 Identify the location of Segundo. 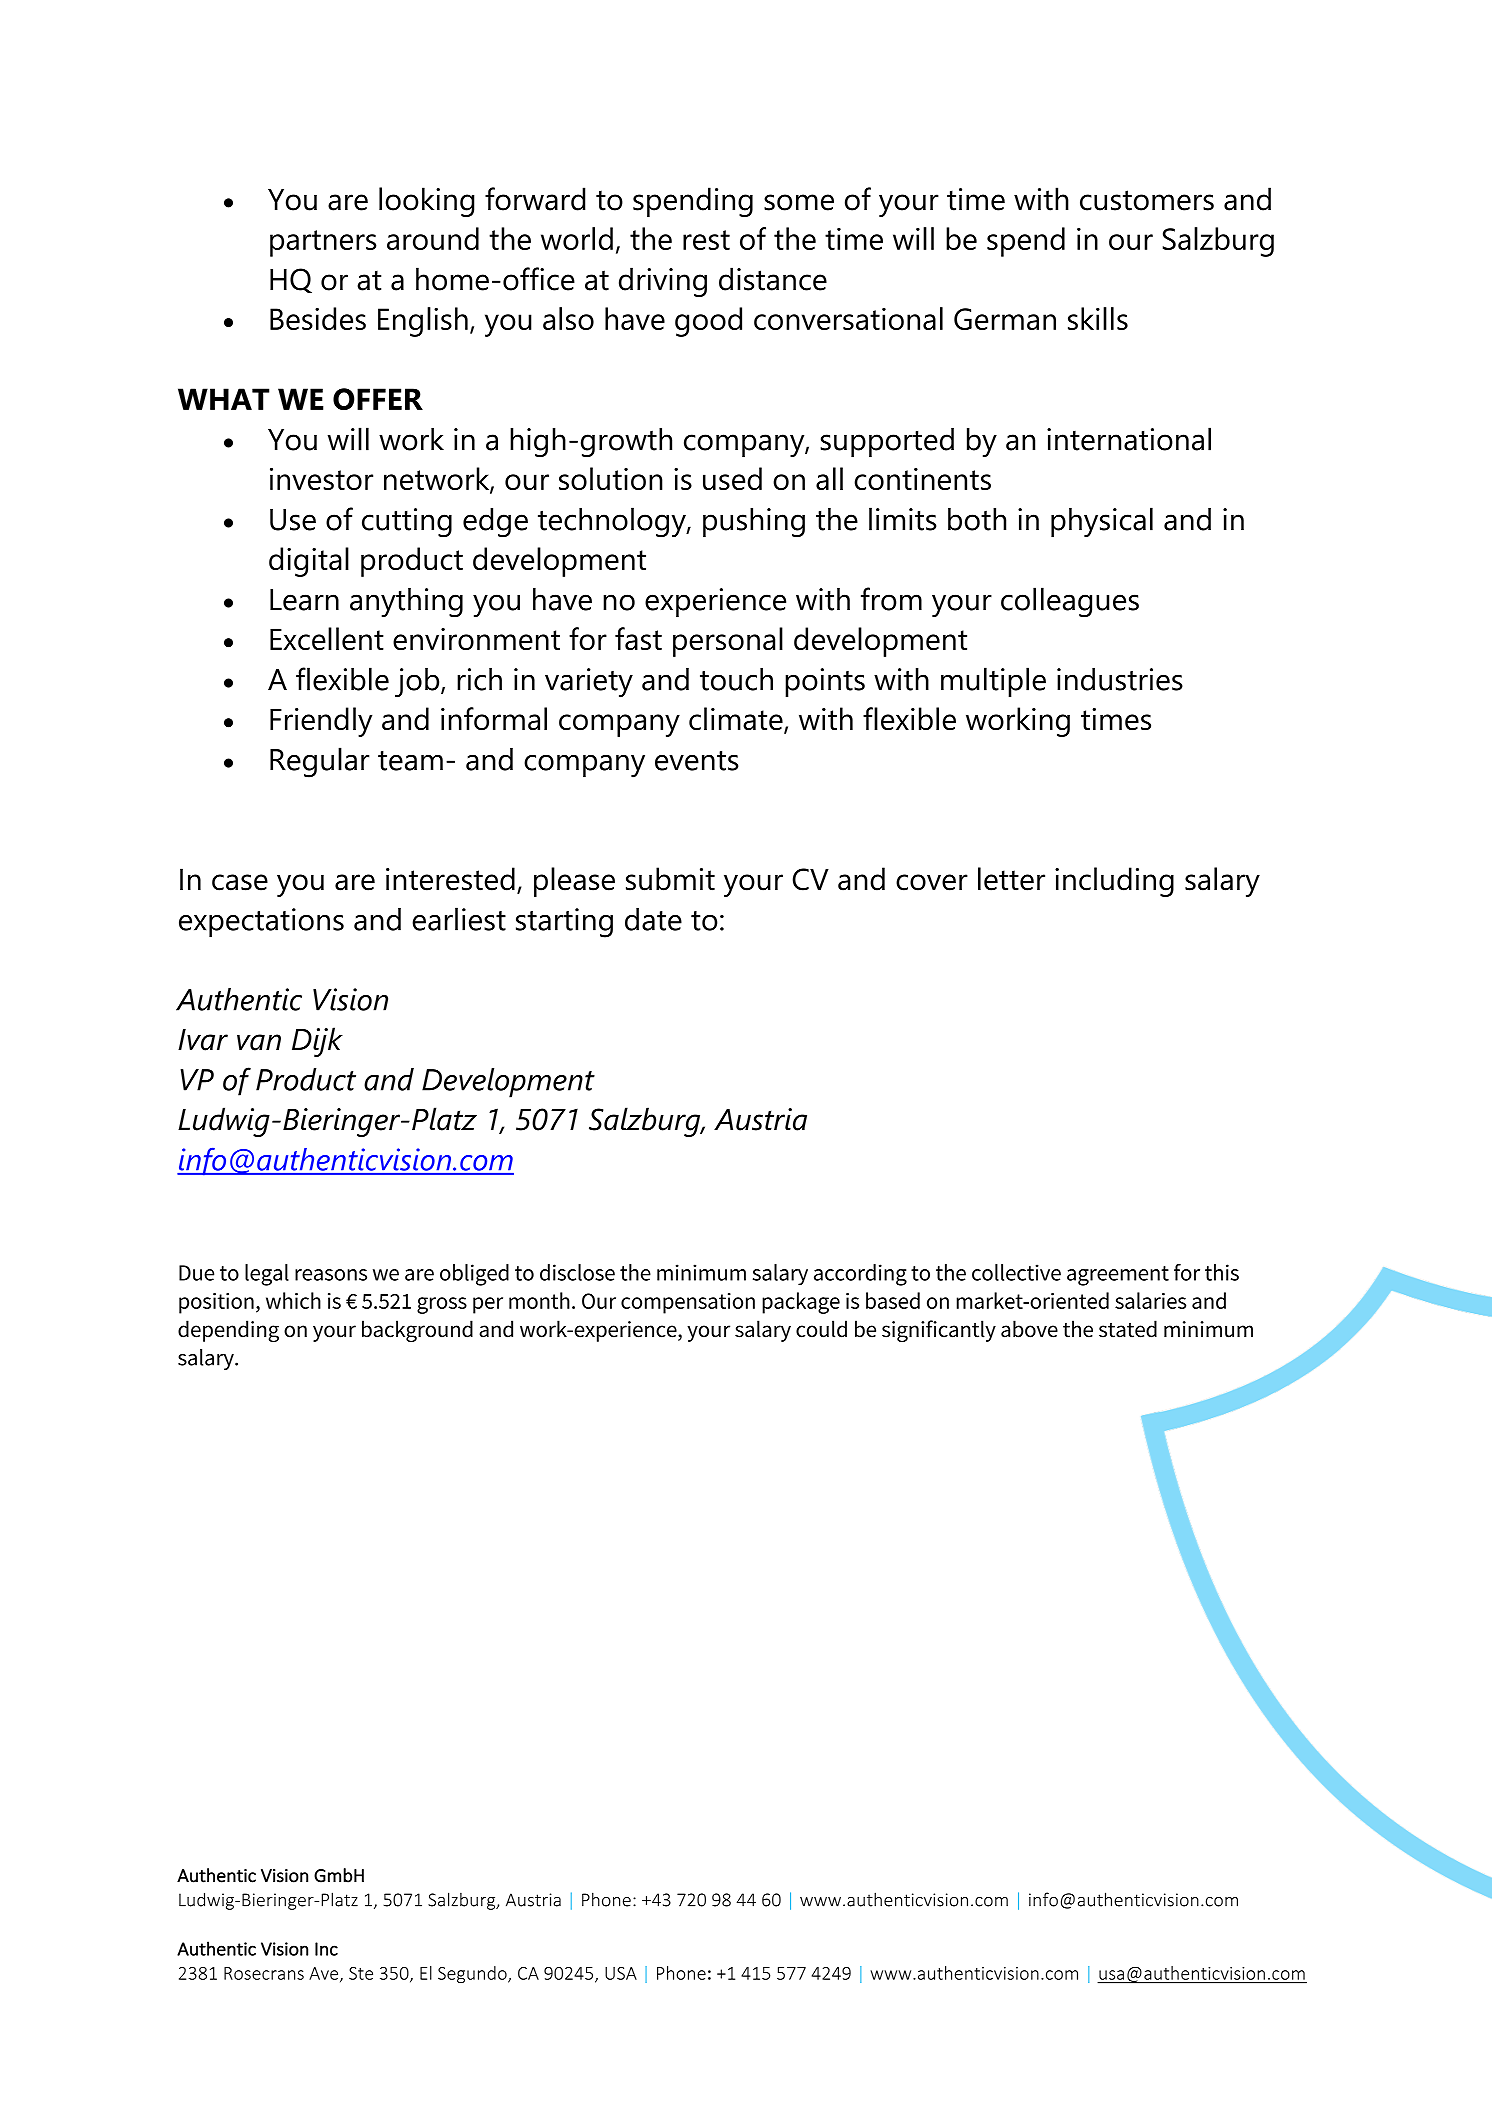
(473, 1974).
